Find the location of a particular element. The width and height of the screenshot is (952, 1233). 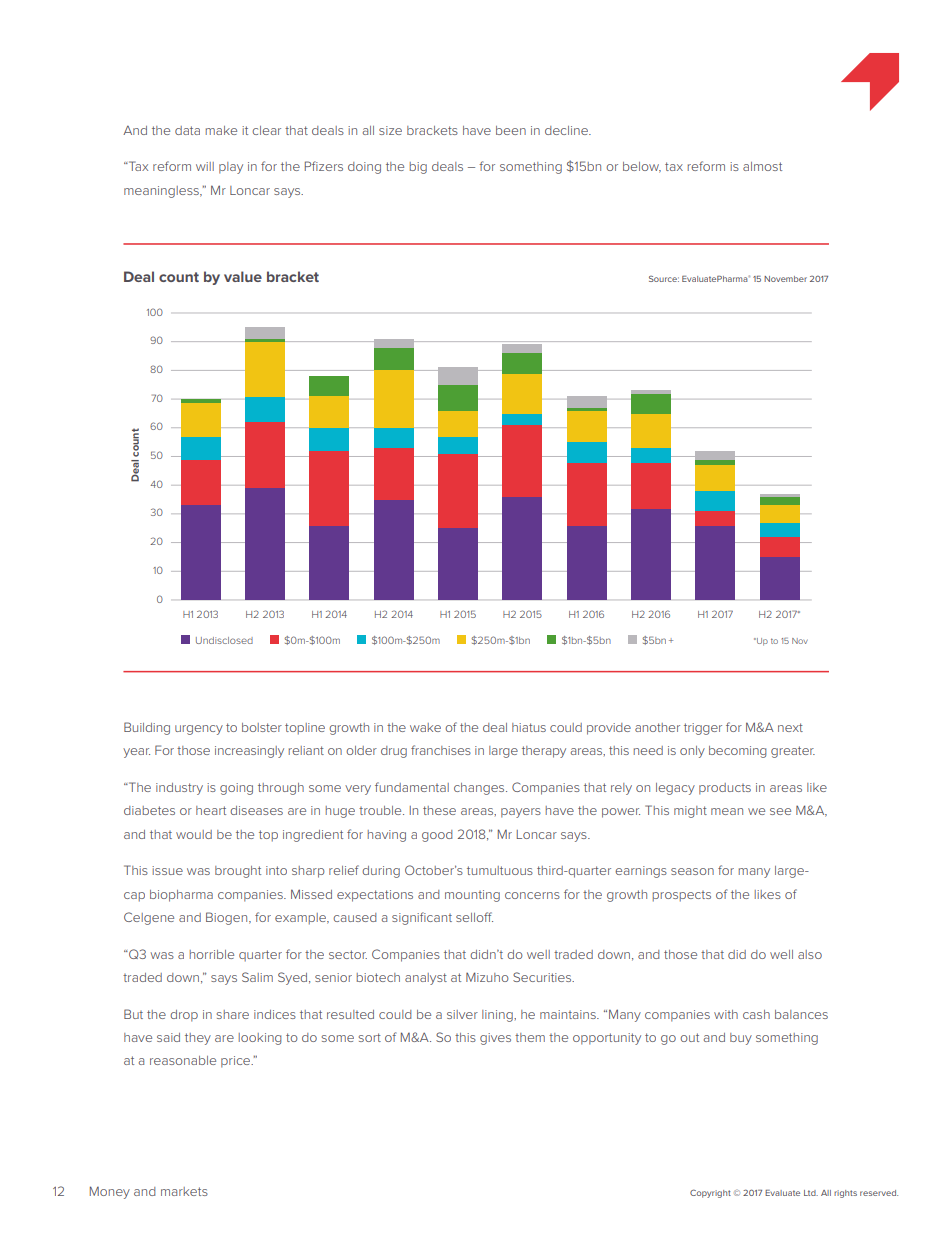

next is located at coordinates (790, 727).
